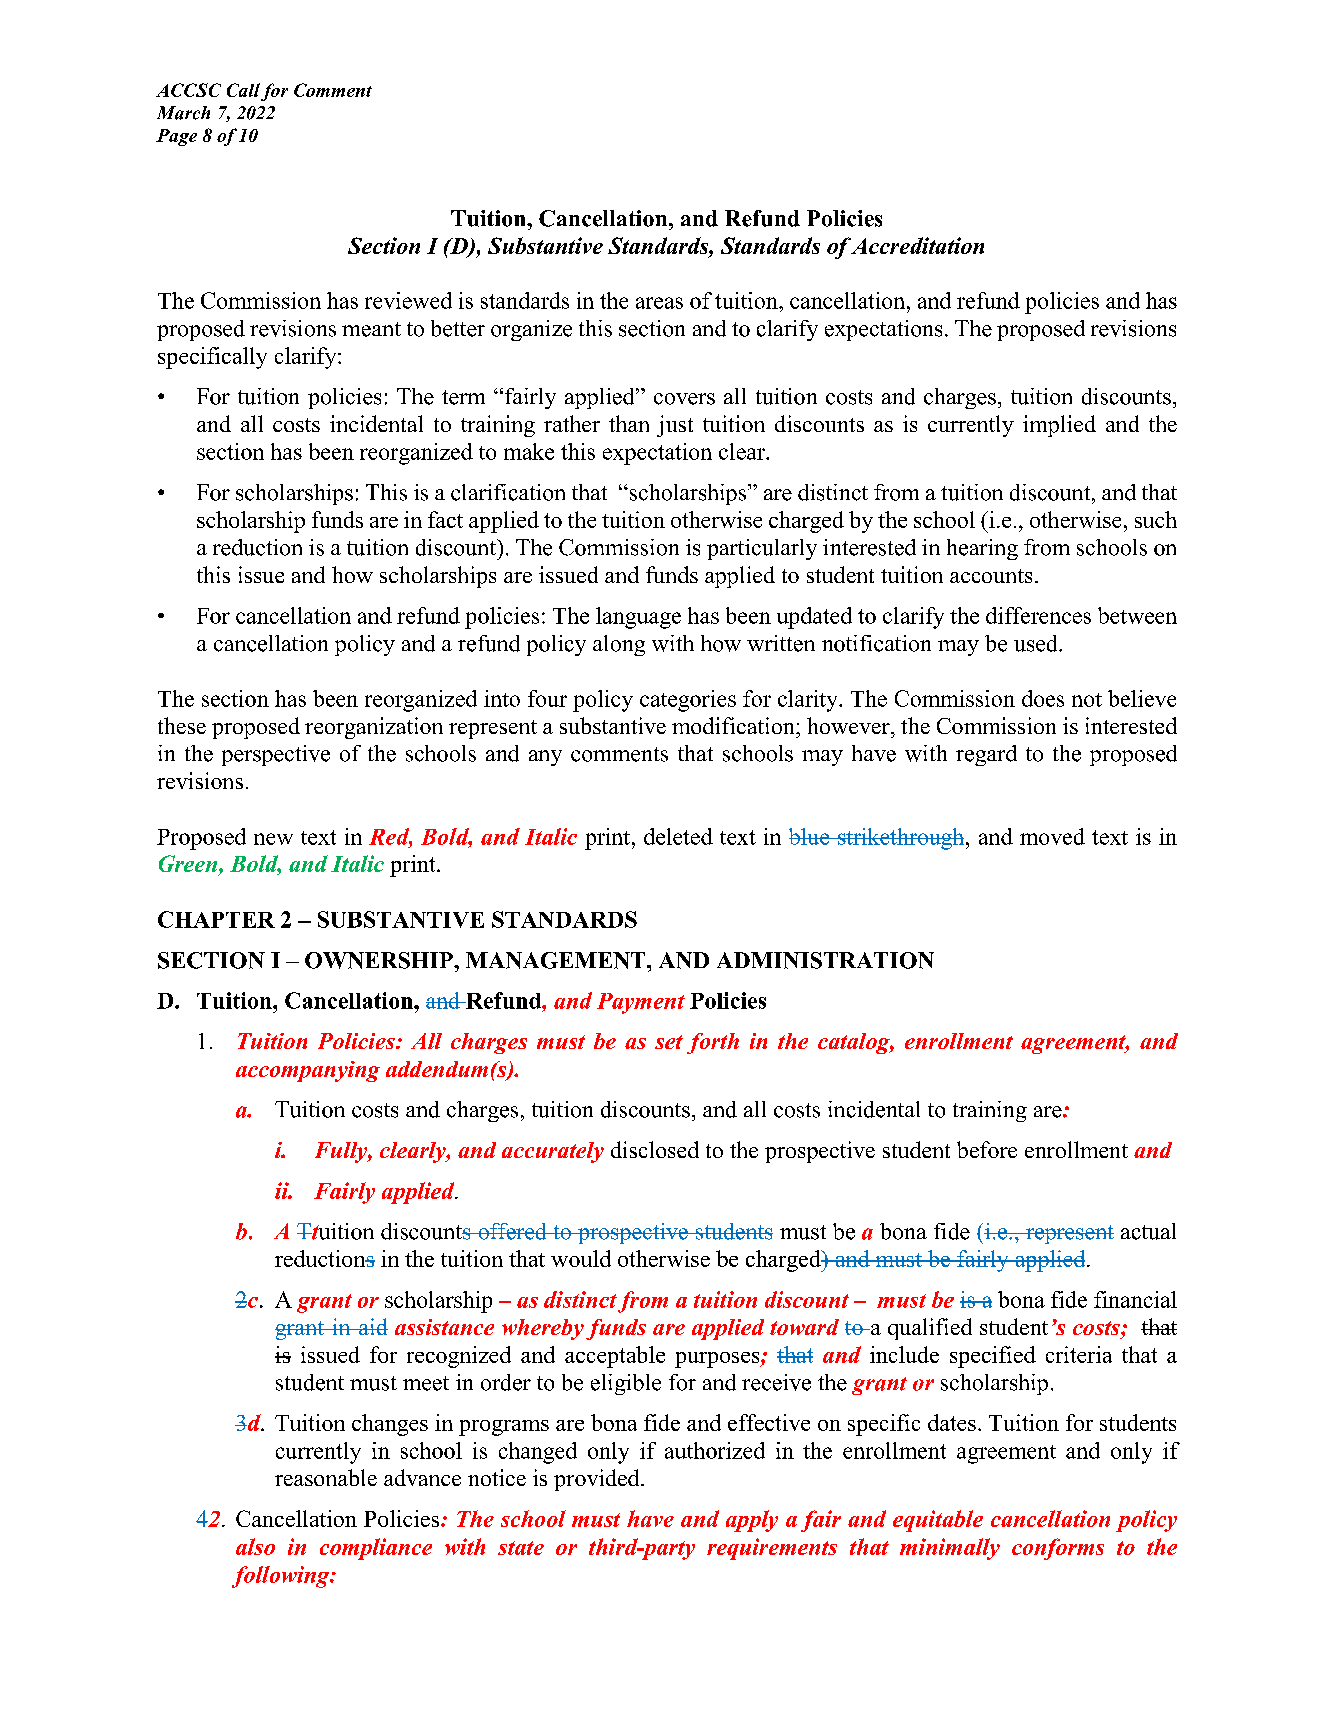 The height and width of the screenshot is (1727, 1334). Describe the element at coordinates (176, 137) in the screenshot. I see `Page` at that location.
